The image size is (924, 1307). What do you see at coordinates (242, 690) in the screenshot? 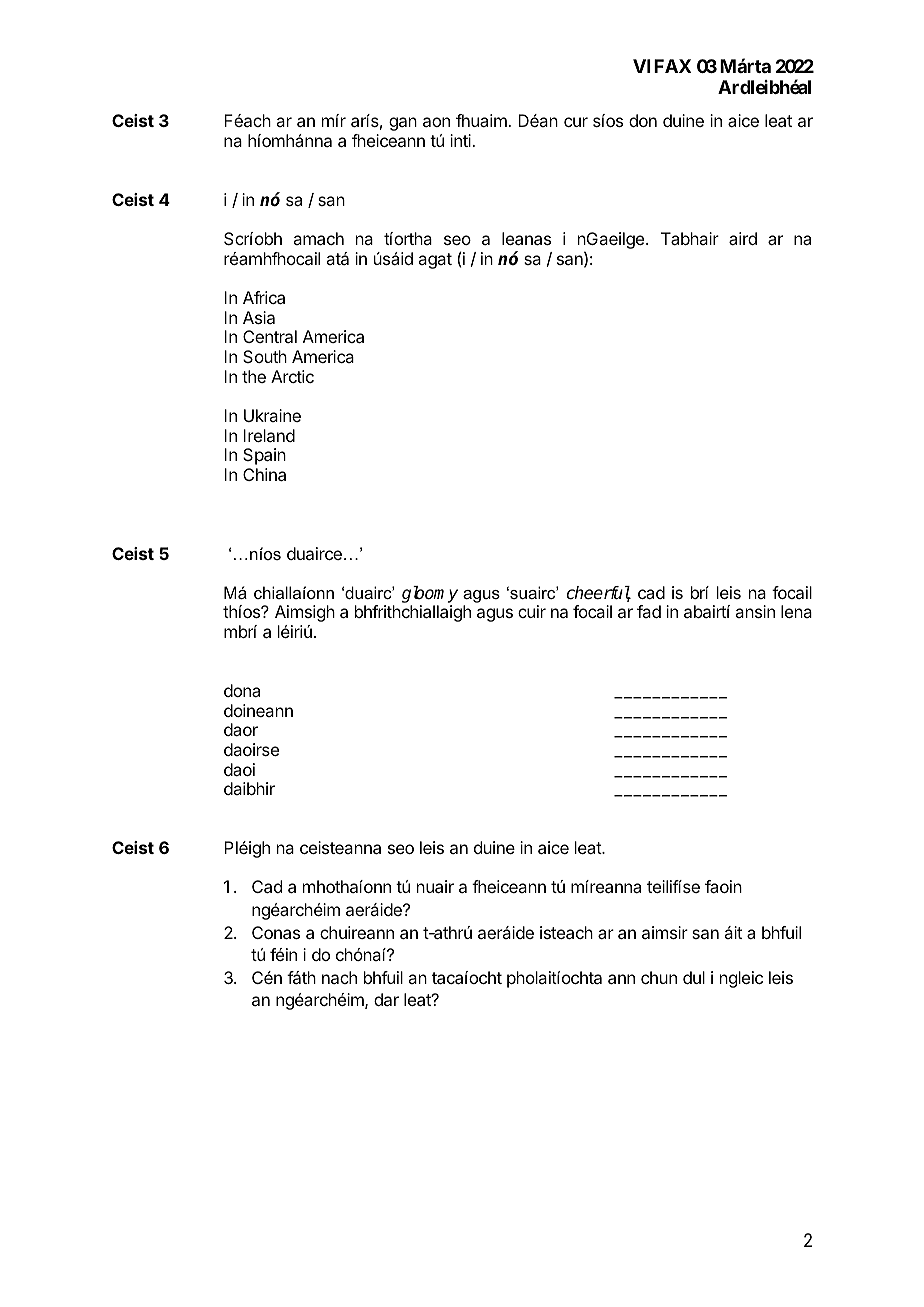
I see `dona` at bounding box center [242, 690].
